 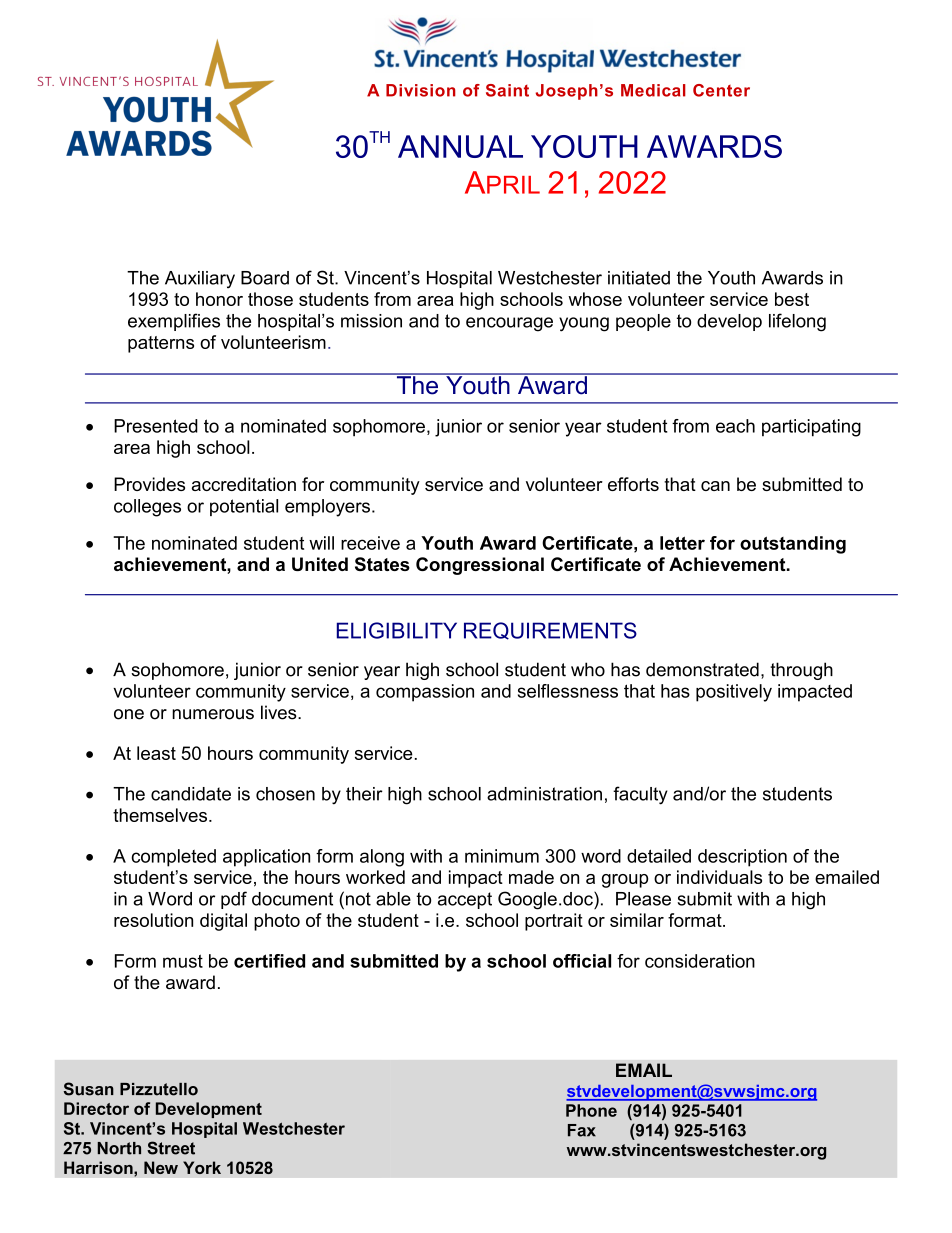 I want to click on Auxiliary, so click(x=200, y=280).
